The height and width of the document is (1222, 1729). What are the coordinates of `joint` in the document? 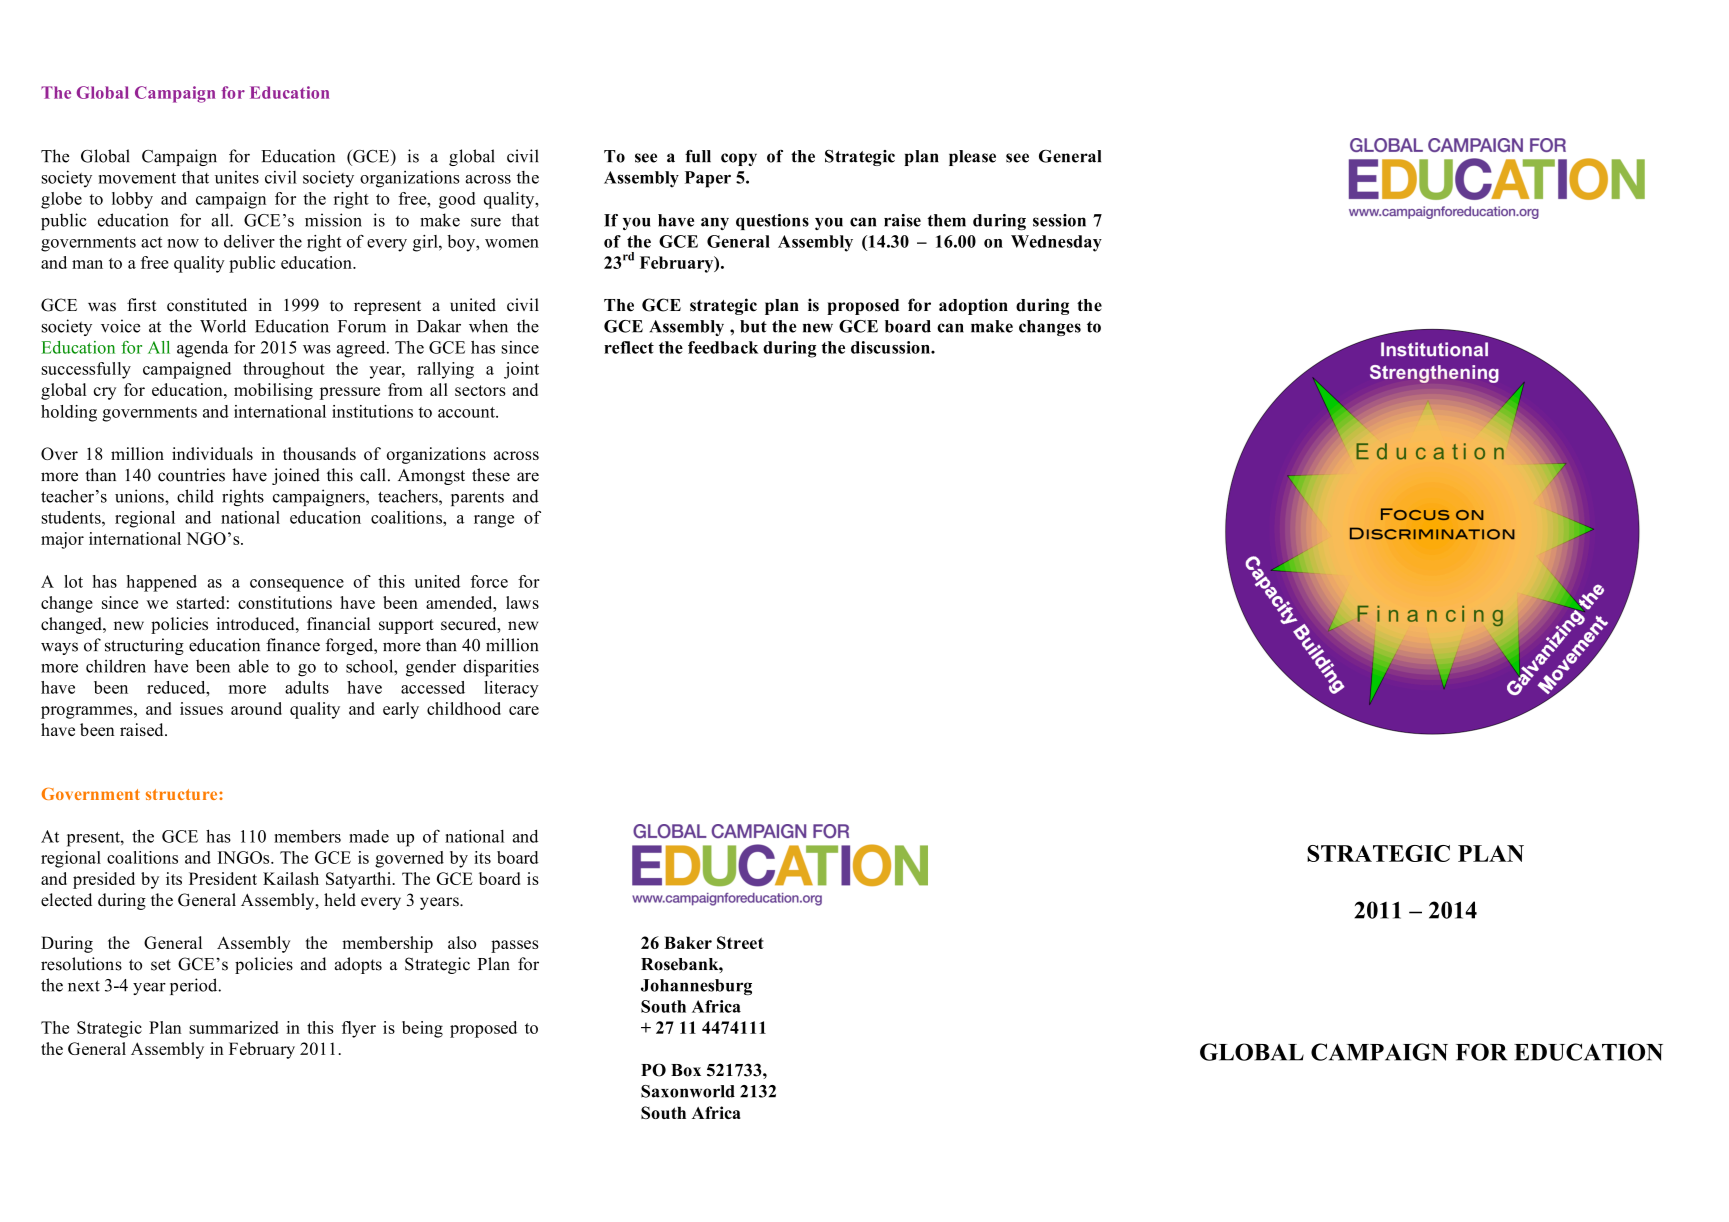 It's located at (521, 370).
